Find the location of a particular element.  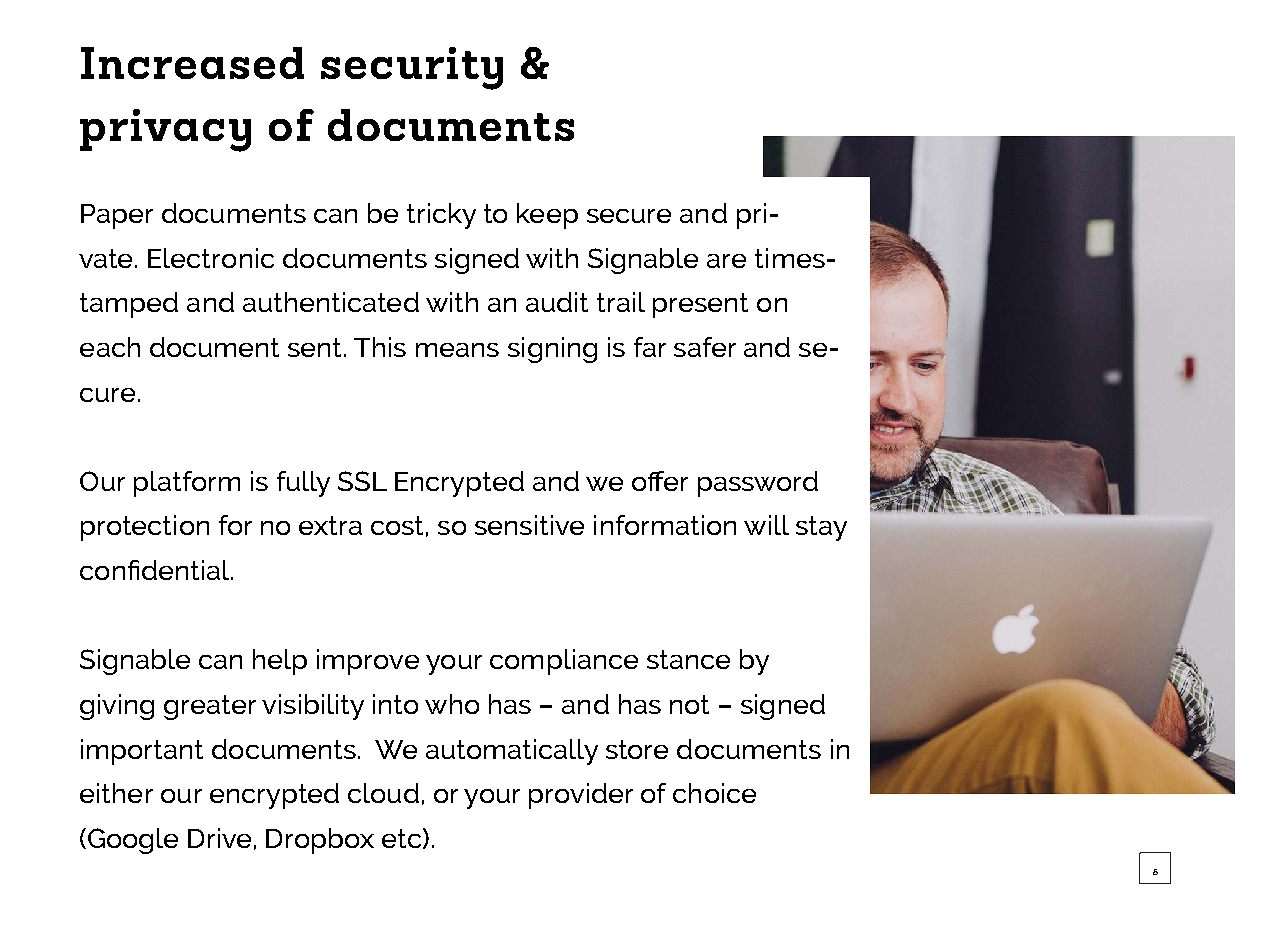

tricky is located at coordinates (441, 216).
